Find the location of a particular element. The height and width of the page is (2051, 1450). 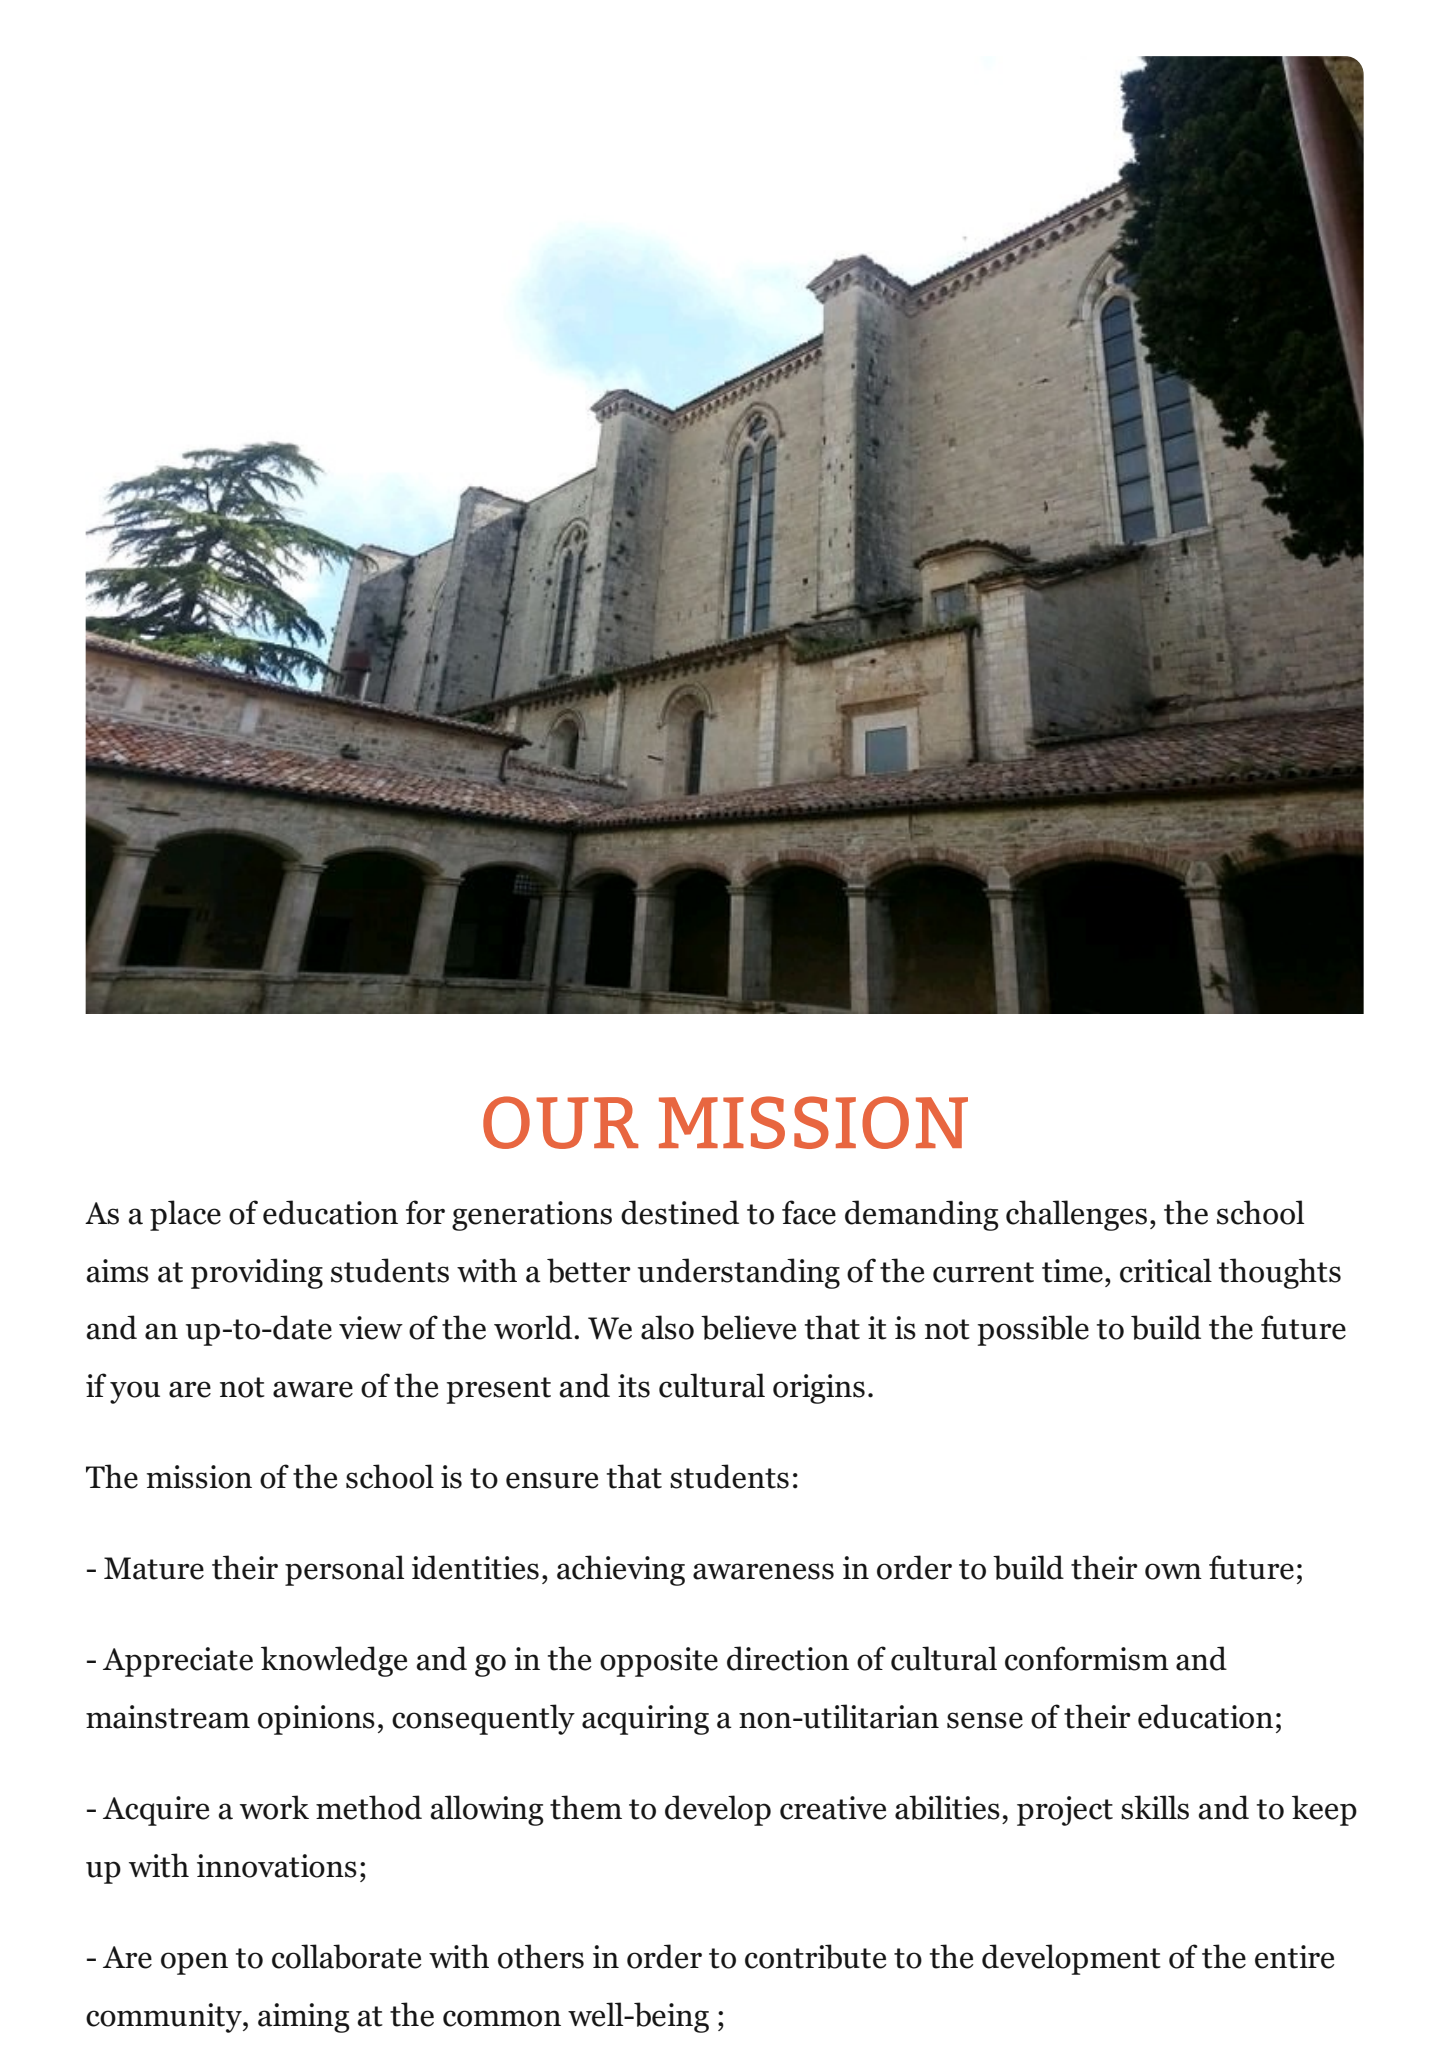

view is located at coordinates (371, 1328).
